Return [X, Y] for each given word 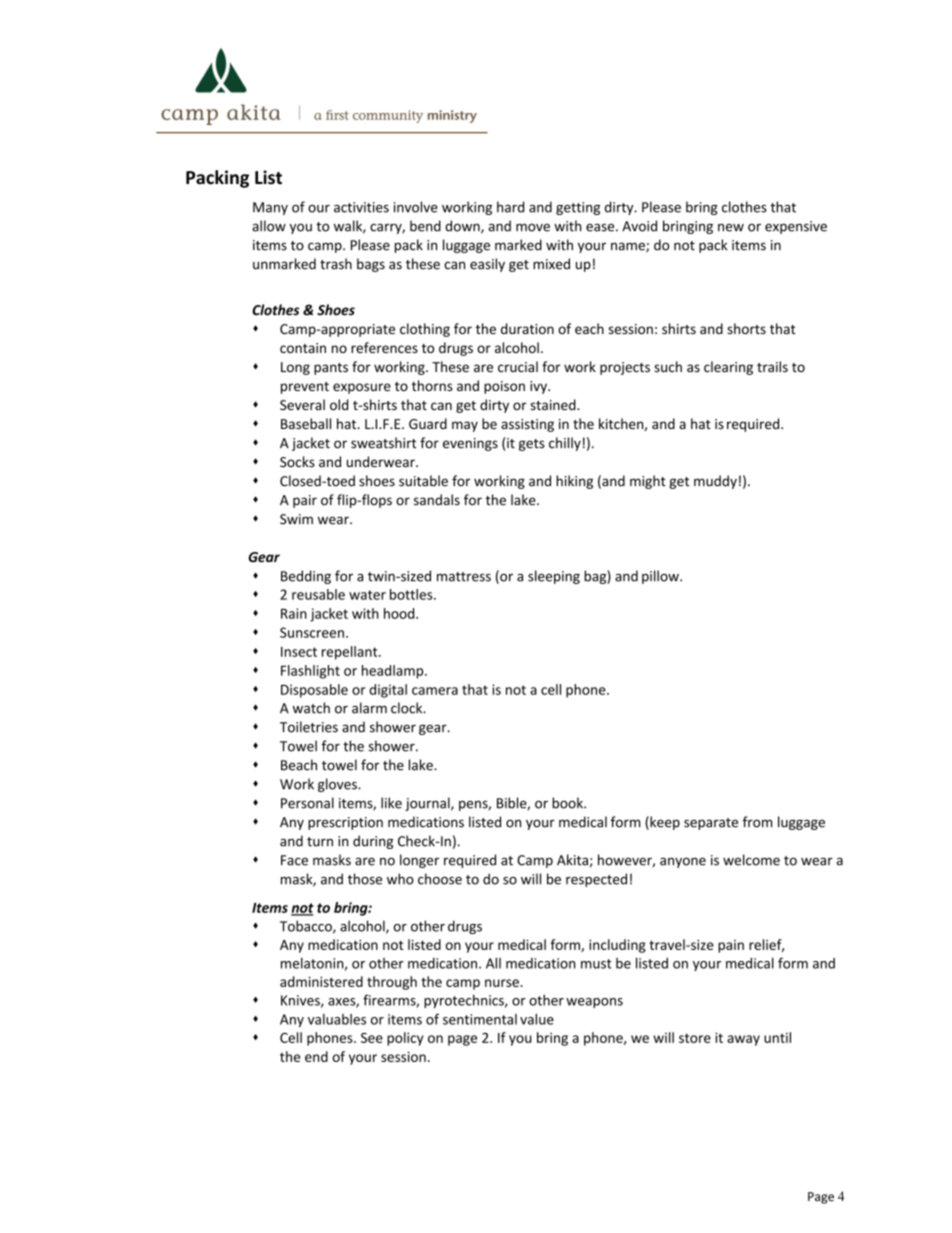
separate [711, 824]
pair [305, 501]
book [568, 803]
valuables [337, 1019]
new [731, 228]
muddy [715, 482]
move [533, 228]
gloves [338, 785]
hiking [574, 482]
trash [336, 264]
